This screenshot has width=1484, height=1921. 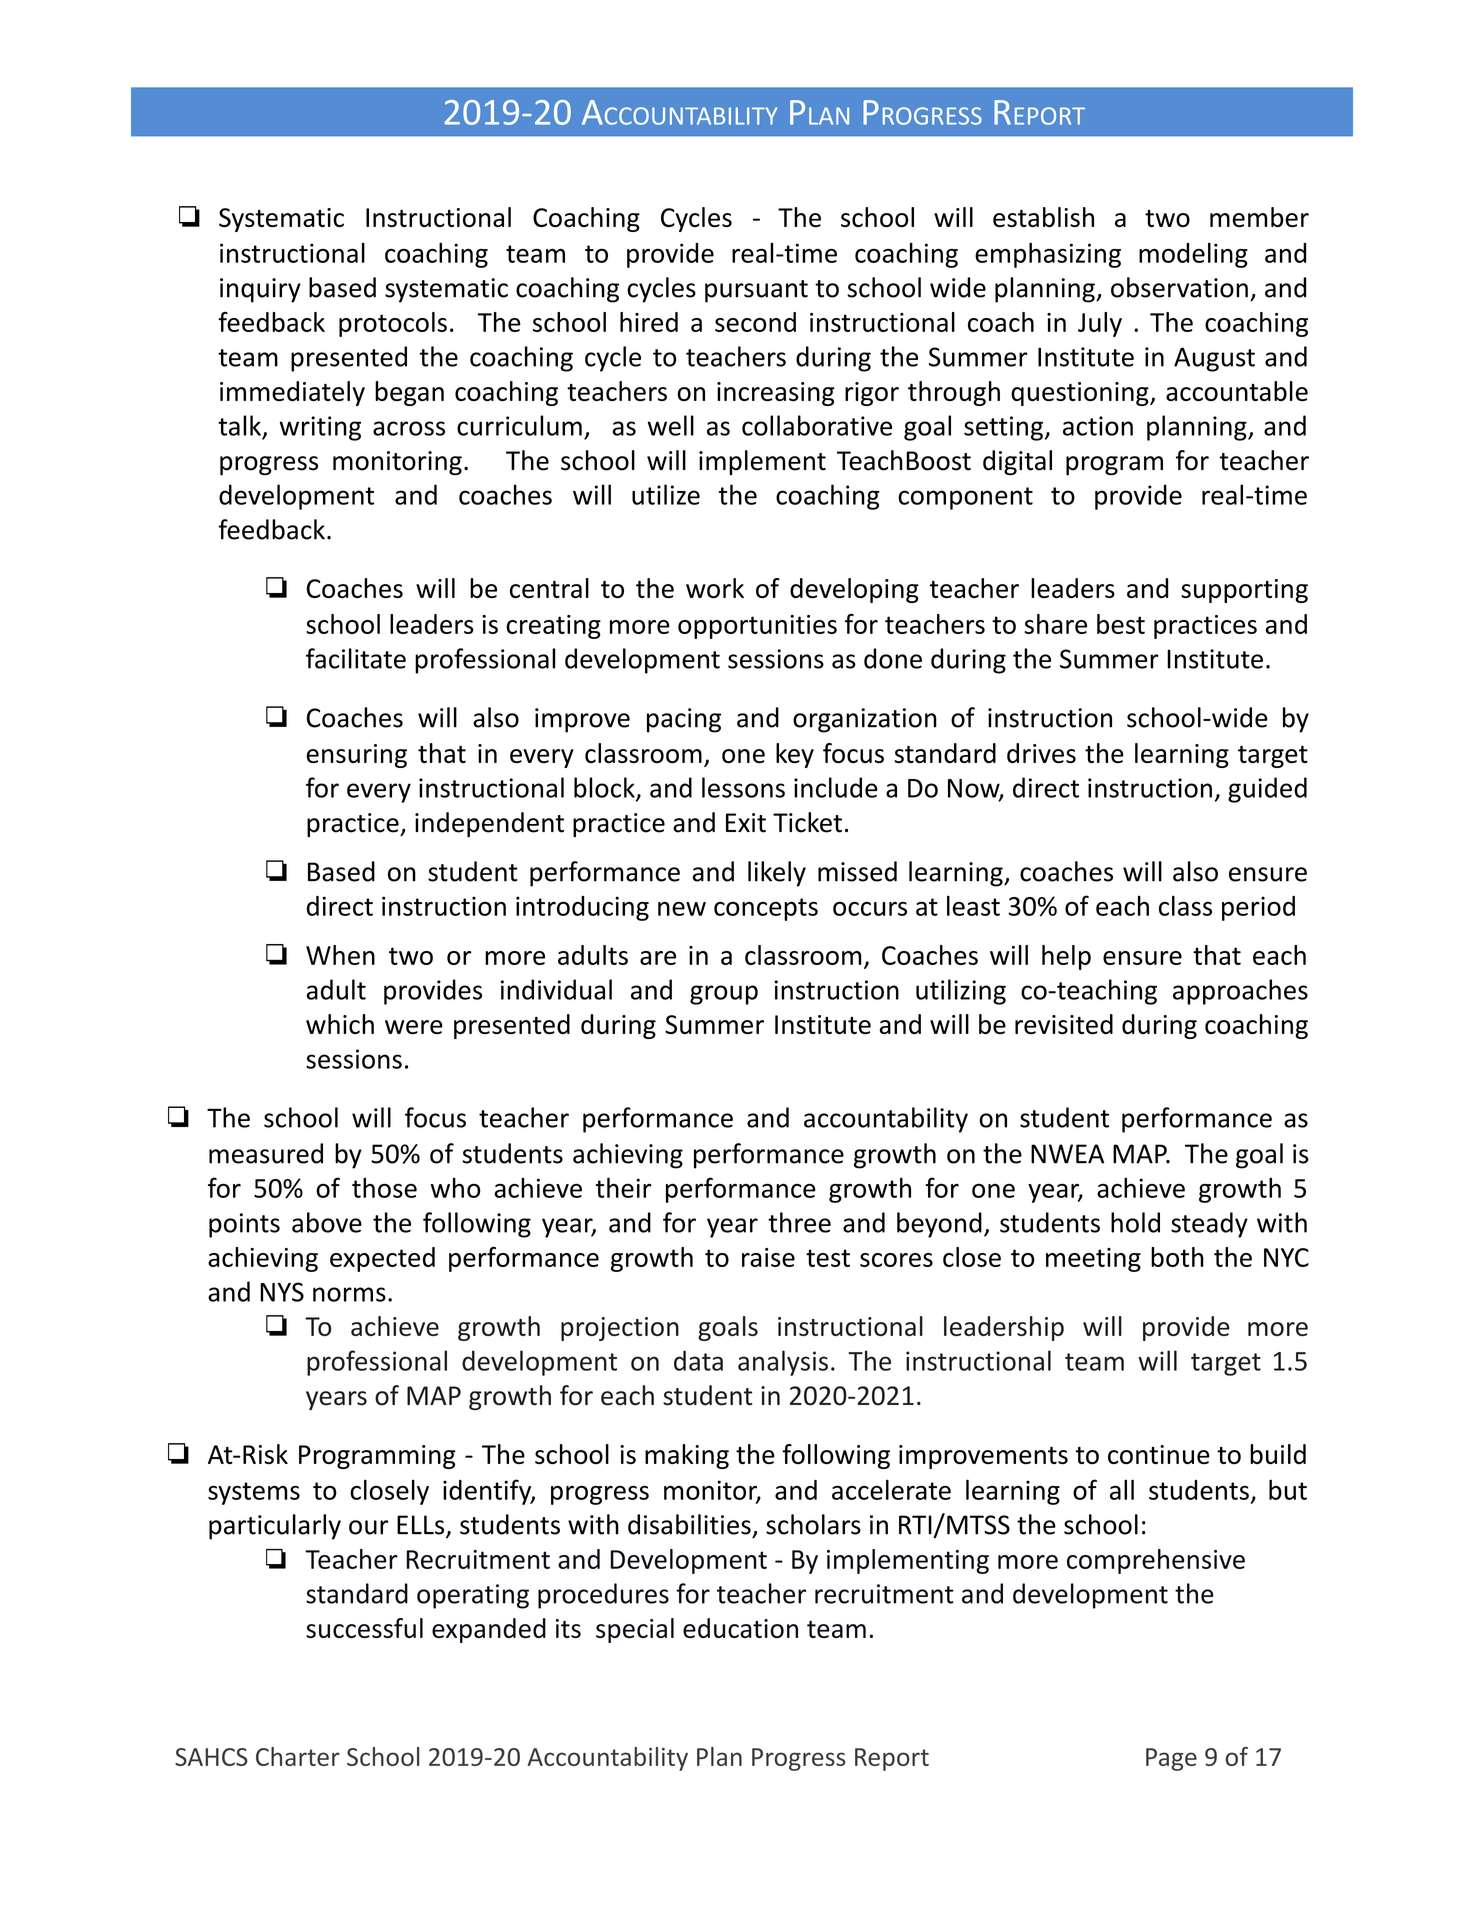 What do you see at coordinates (1177, 1257) in the screenshot?
I see `both` at bounding box center [1177, 1257].
